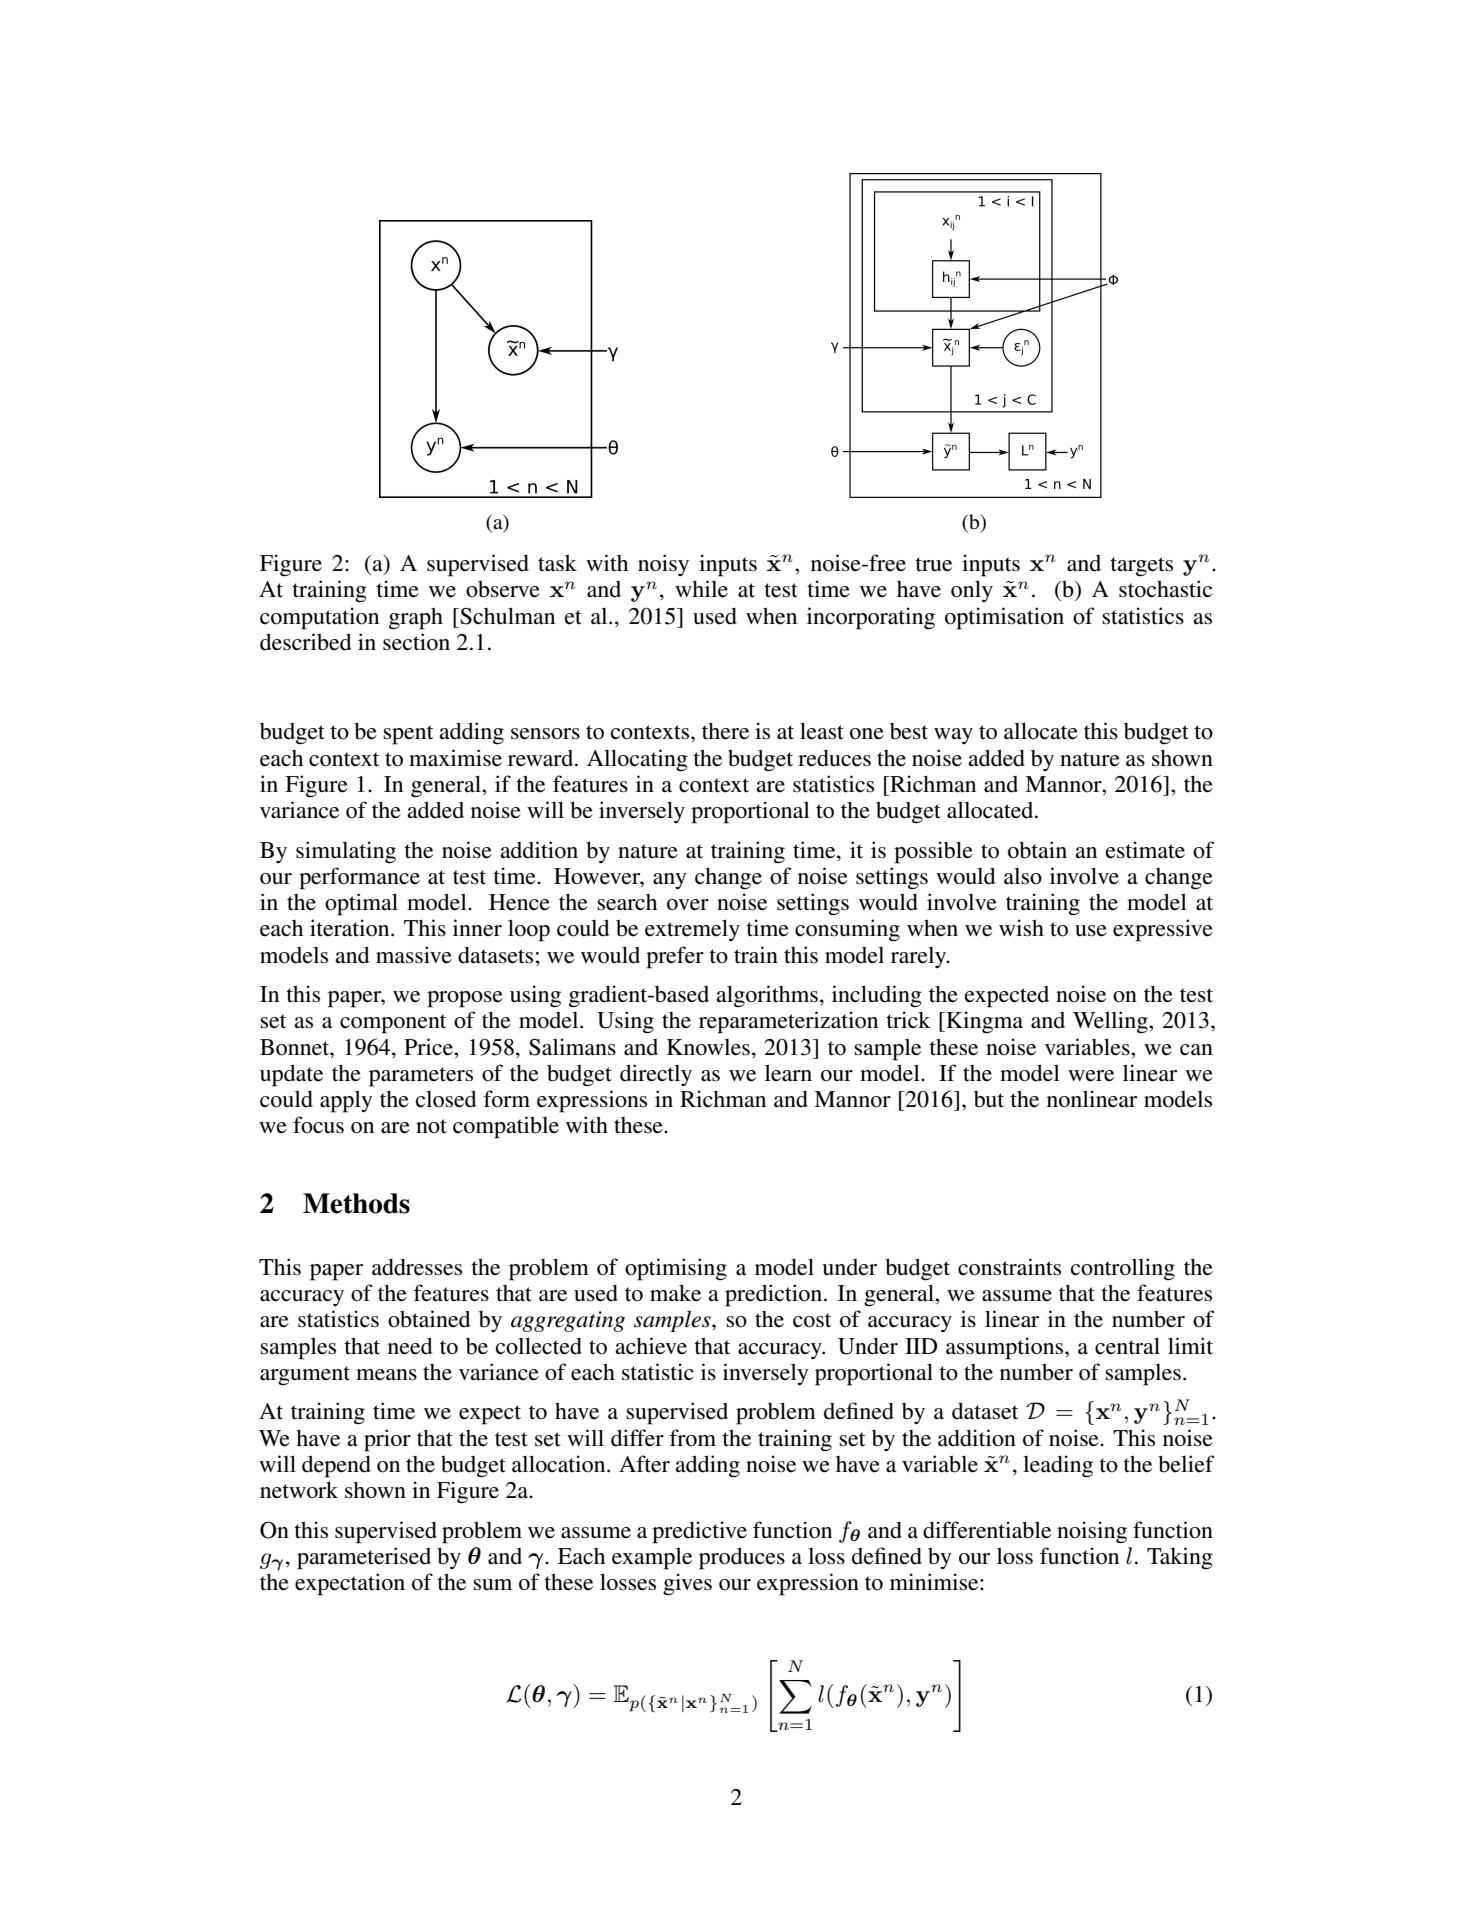 The image size is (1473, 1906). I want to click on network, so click(299, 1490).
